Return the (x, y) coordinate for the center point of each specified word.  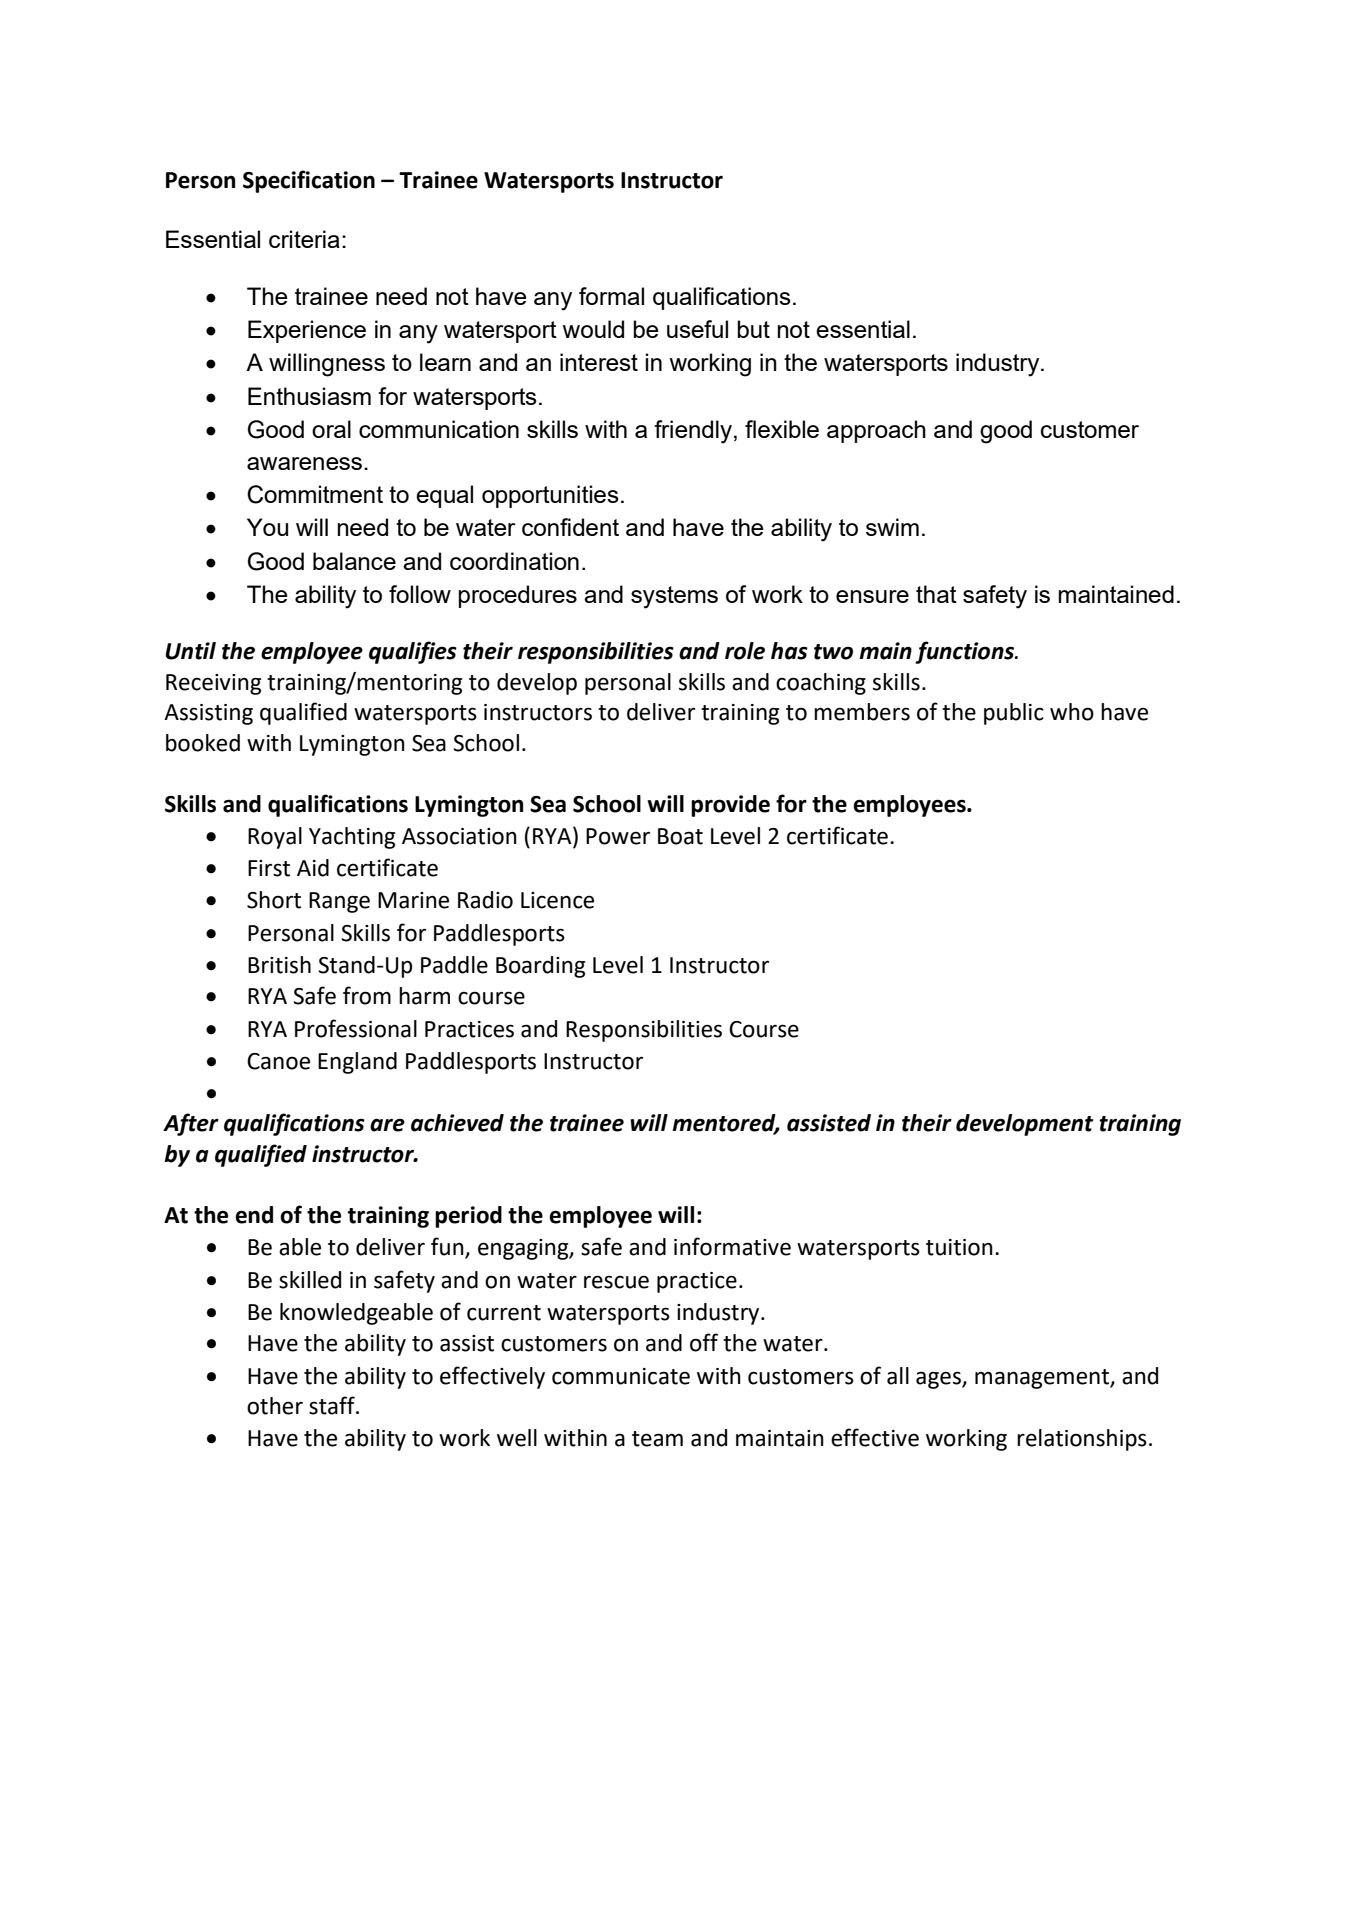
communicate (621, 1376)
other (275, 1406)
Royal (275, 838)
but (753, 329)
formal (611, 296)
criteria (304, 239)
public (1014, 714)
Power (618, 836)
